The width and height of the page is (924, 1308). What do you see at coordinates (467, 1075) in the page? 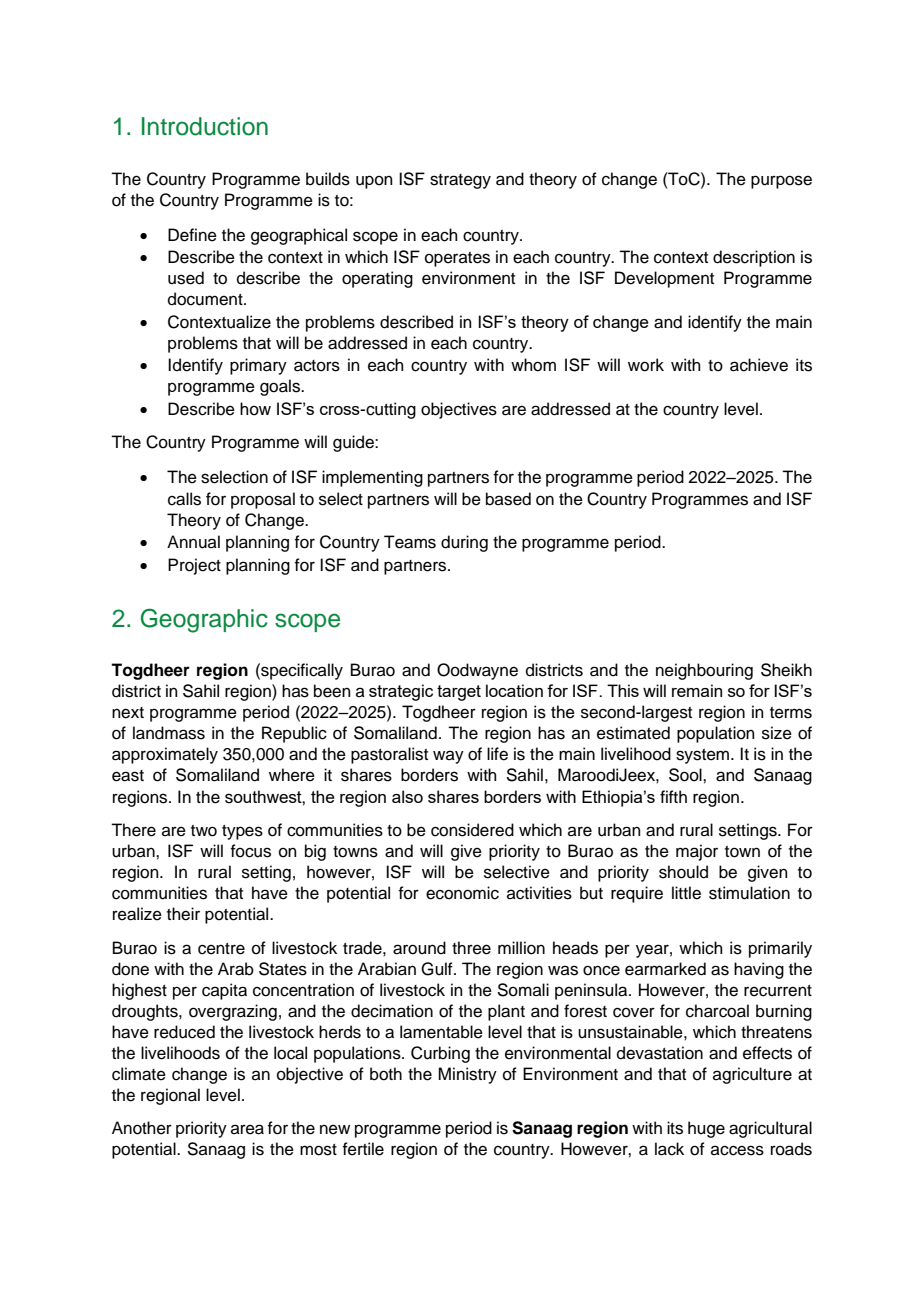
I see `Ministry` at bounding box center [467, 1075].
